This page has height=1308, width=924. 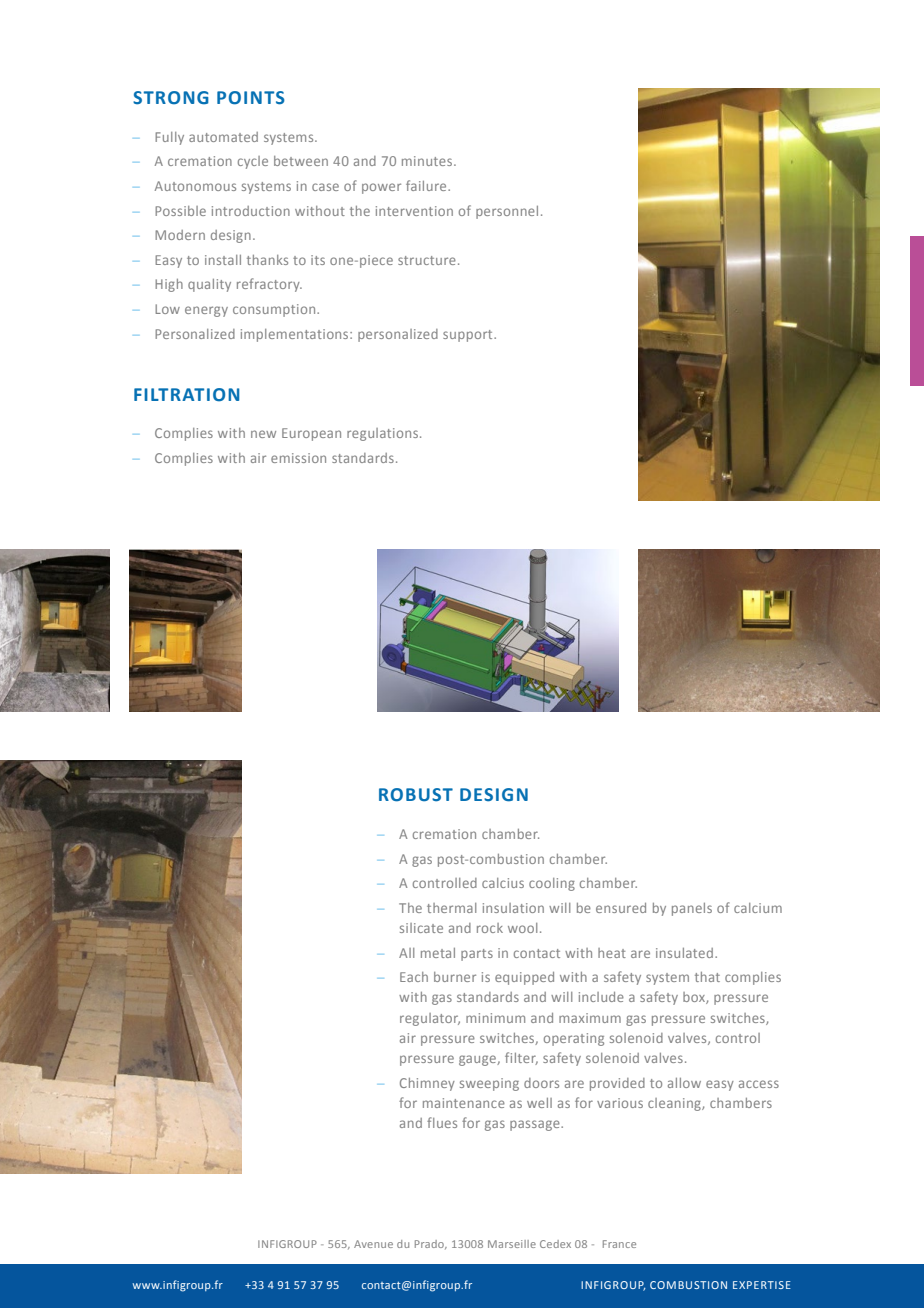 What do you see at coordinates (469, 336) in the page?
I see `support` at bounding box center [469, 336].
